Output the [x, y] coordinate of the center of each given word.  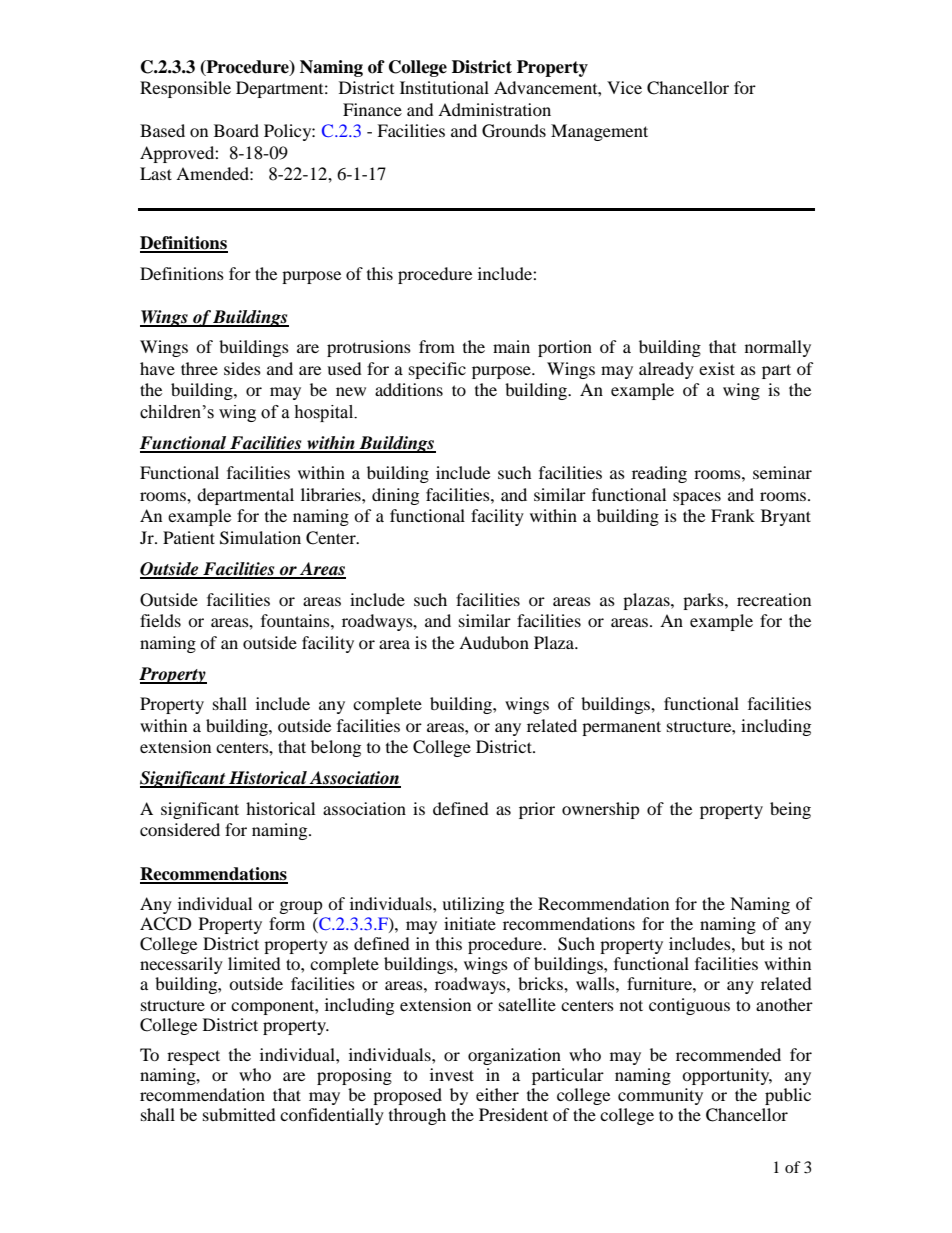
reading [659, 474]
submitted [239, 1114]
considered [180, 829]
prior [537, 810]
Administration [494, 109]
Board [236, 130]
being [790, 810]
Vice [624, 87]
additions [409, 389]
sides [242, 368]
